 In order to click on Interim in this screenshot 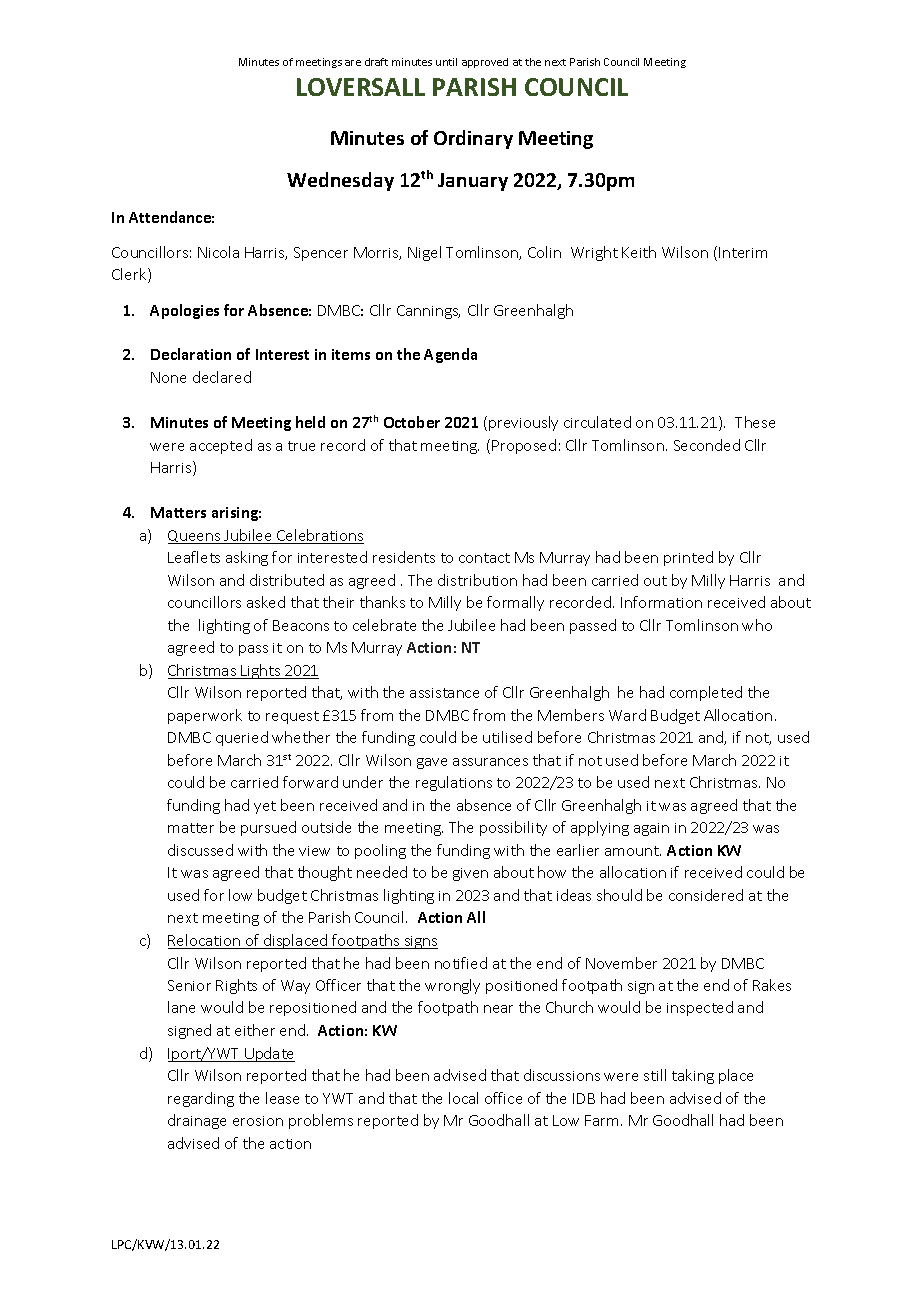, I will do `click(743, 252)`.
